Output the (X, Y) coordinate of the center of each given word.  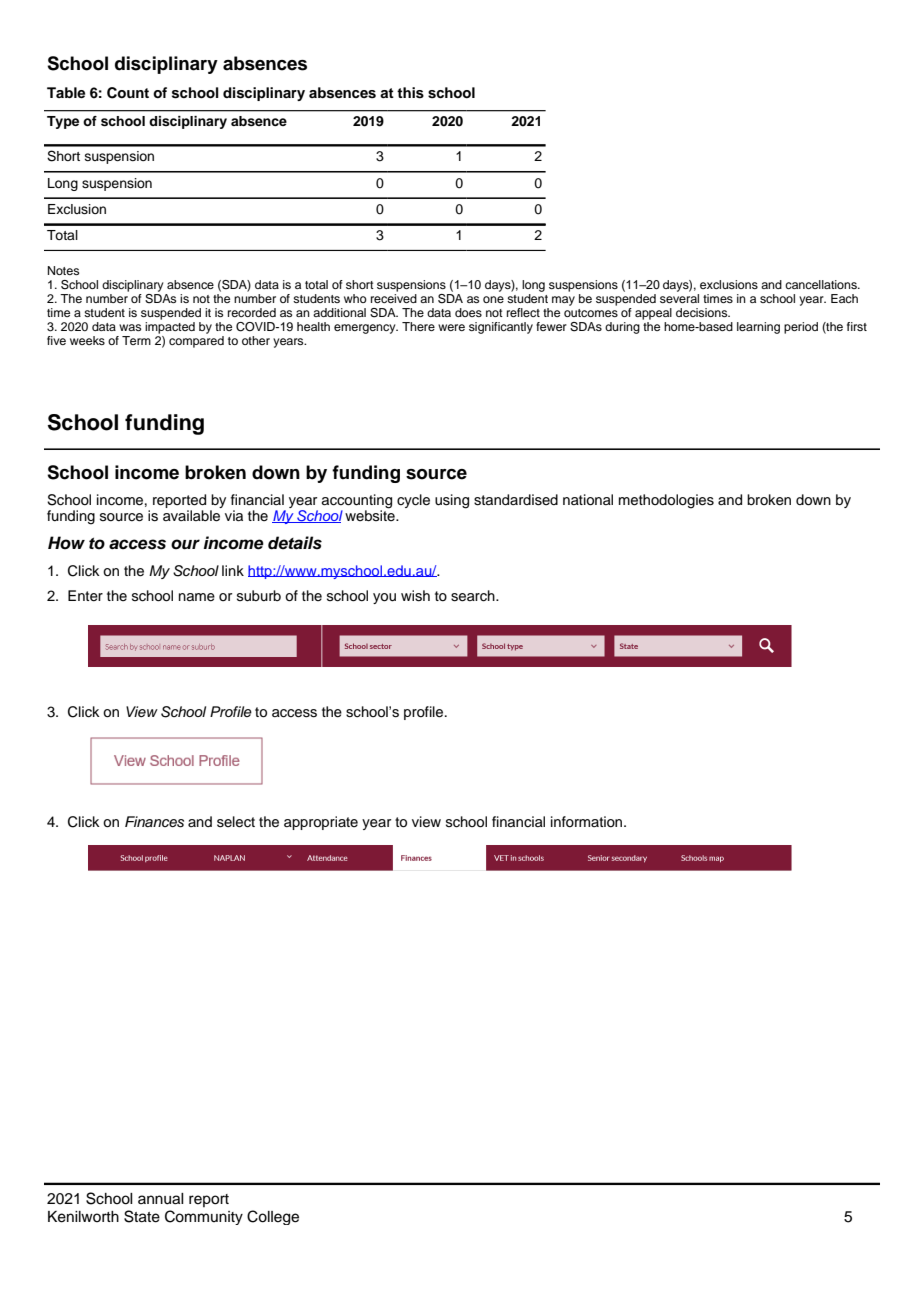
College (273, 1217)
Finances (154, 822)
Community (204, 1217)
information (588, 821)
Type (63, 122)
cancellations (822, 284)
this (410, 93)
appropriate (321, 823)
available (191, 516)
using (452, 501)
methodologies (666, 501)
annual (161, 1199)
